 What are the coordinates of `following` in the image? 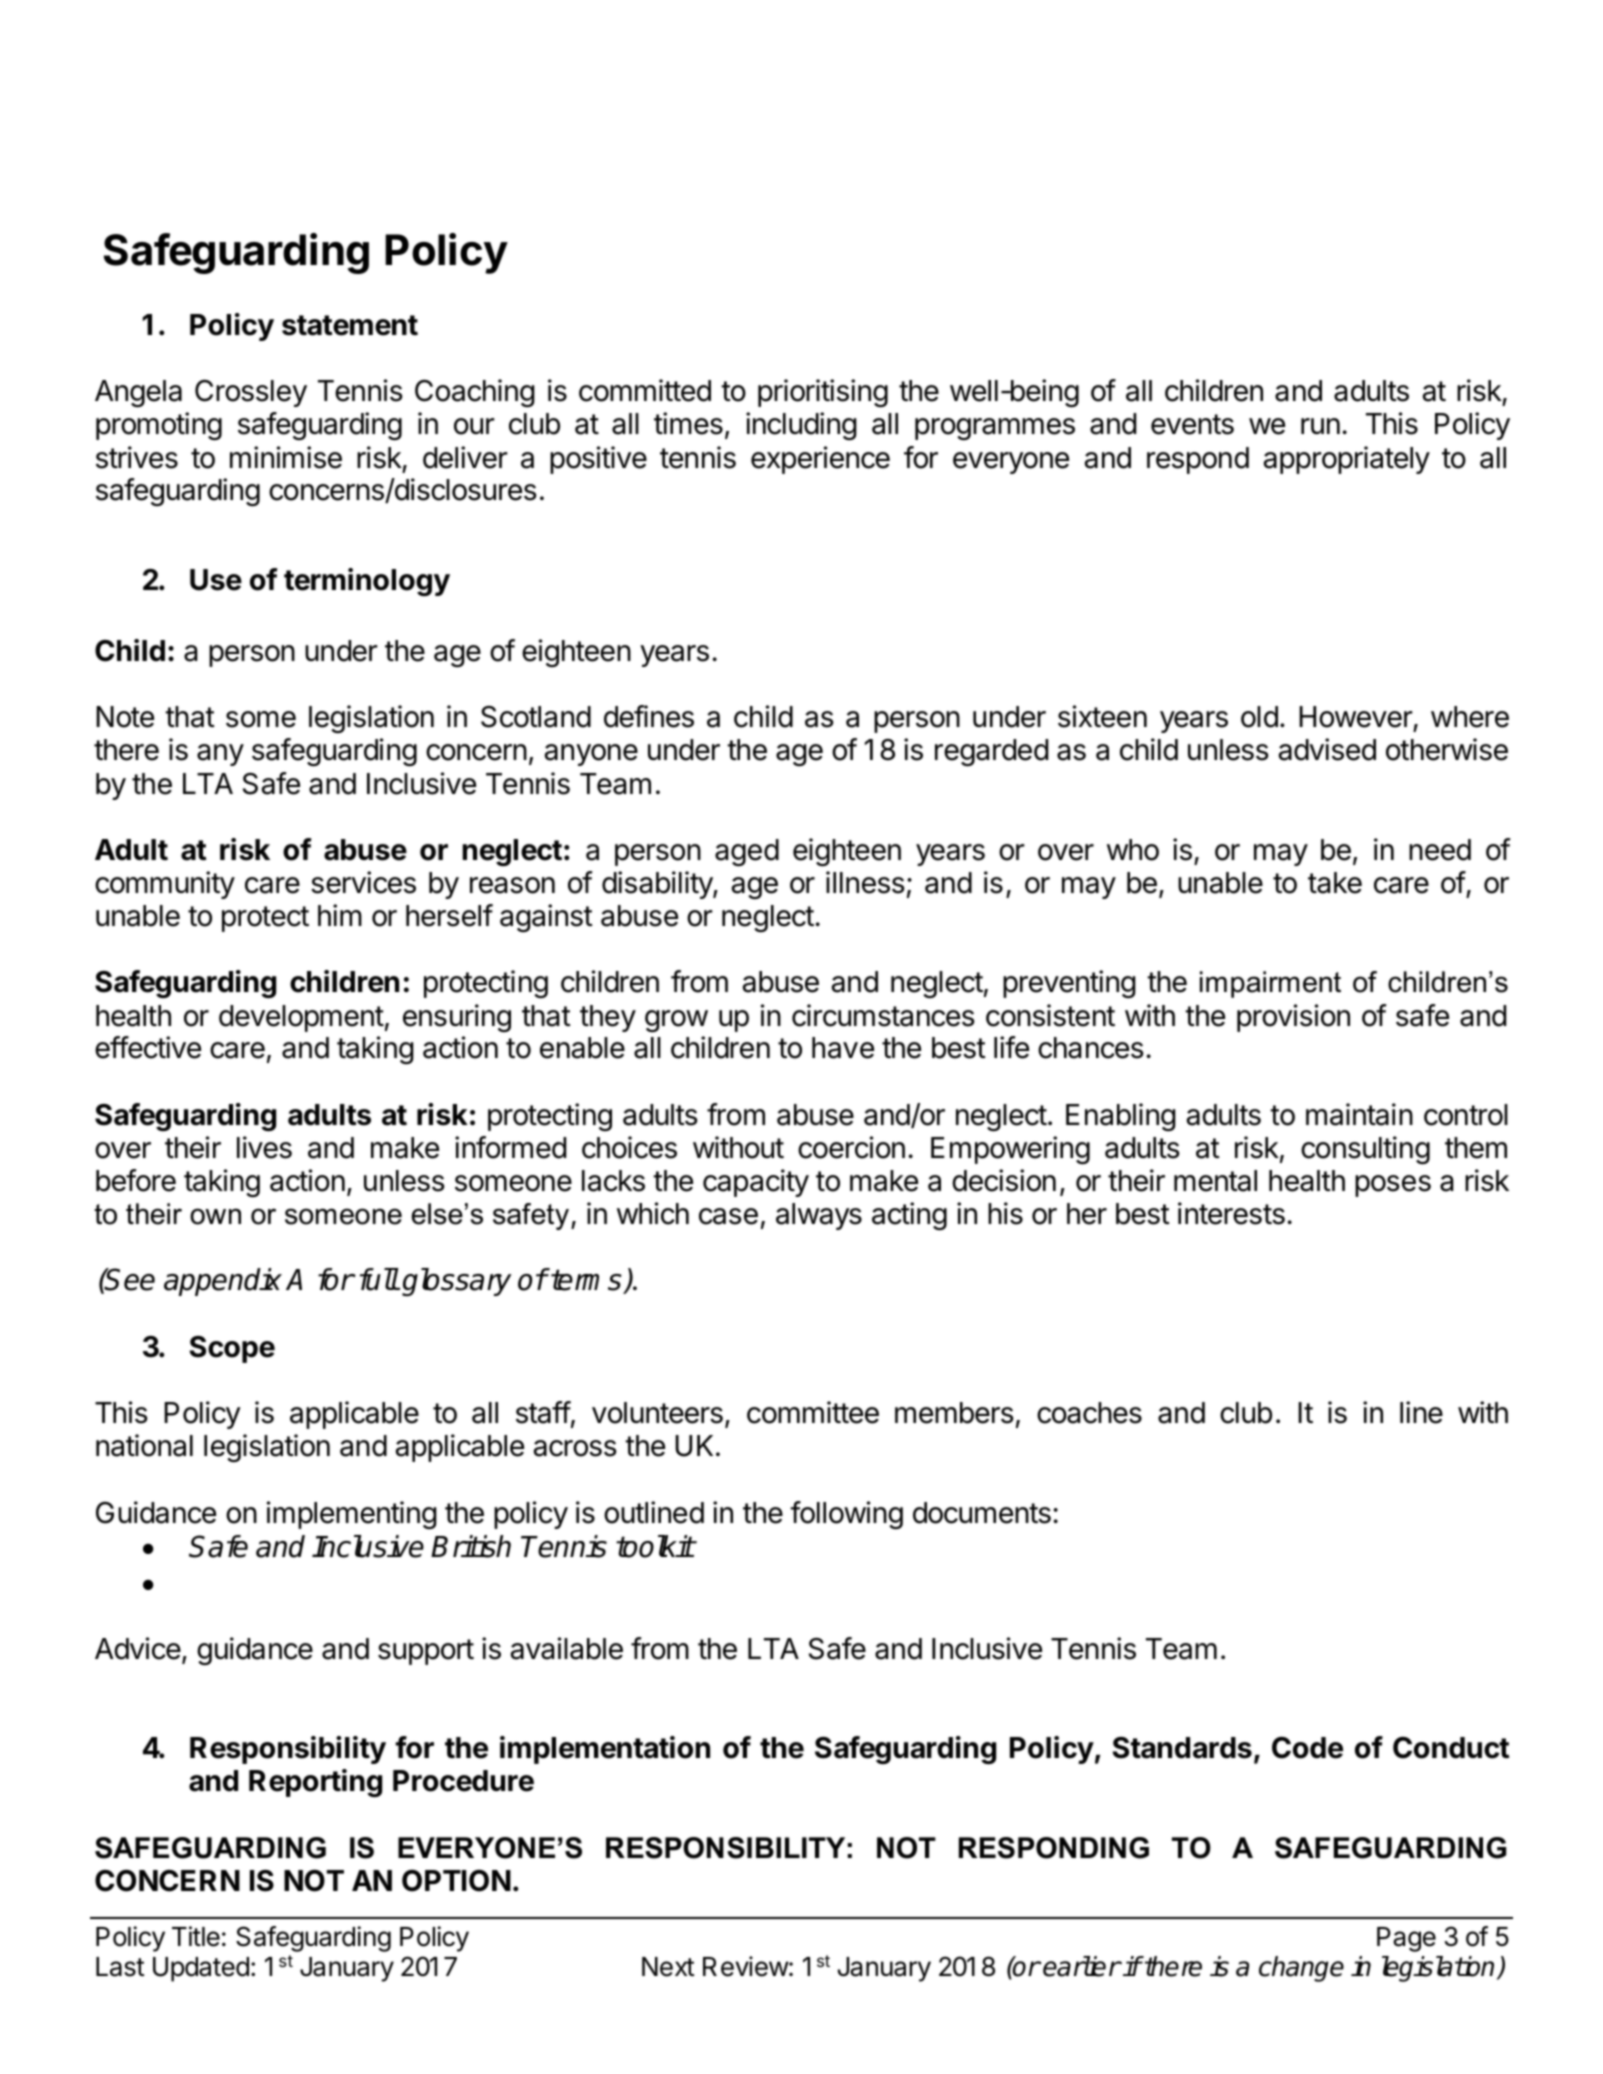 It's located at (846, 1515).
